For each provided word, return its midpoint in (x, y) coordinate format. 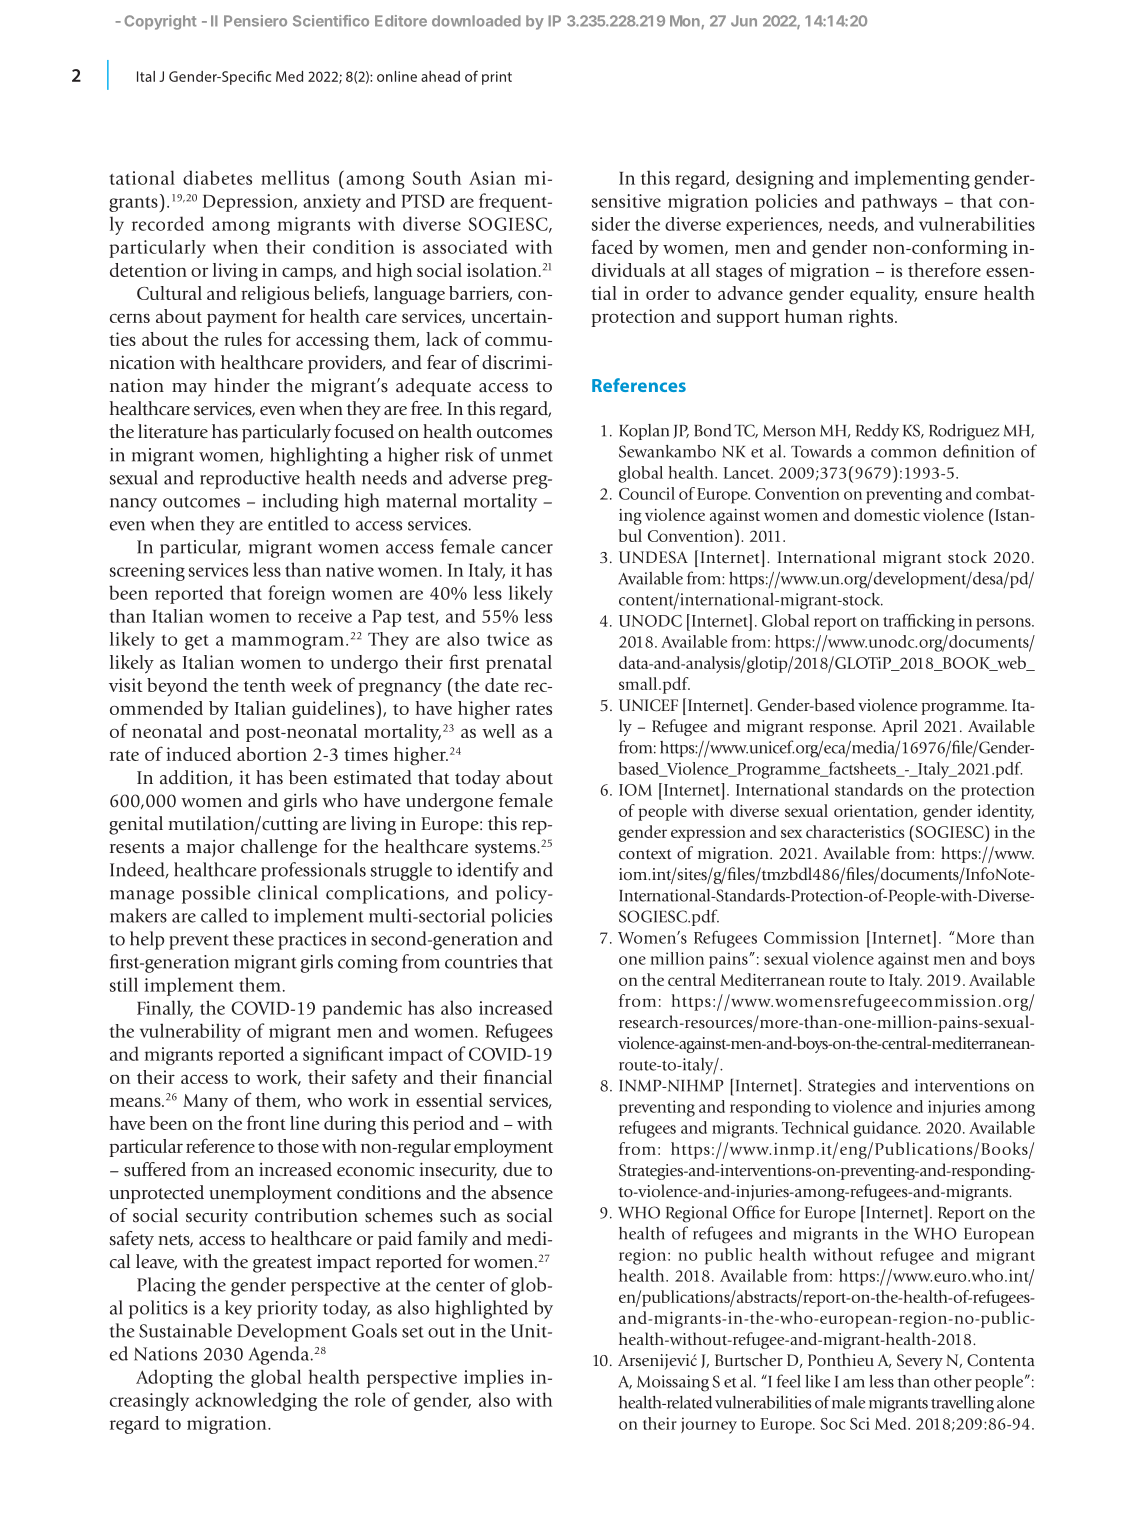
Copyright (160, 22)
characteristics (855, 831)
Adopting (174, 1378)
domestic (887, 514)
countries (481, 962)
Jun (744, 21)
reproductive (250, 479)
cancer (527, 549)
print (497, 78)
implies (494, 1378)
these (253, 938)
